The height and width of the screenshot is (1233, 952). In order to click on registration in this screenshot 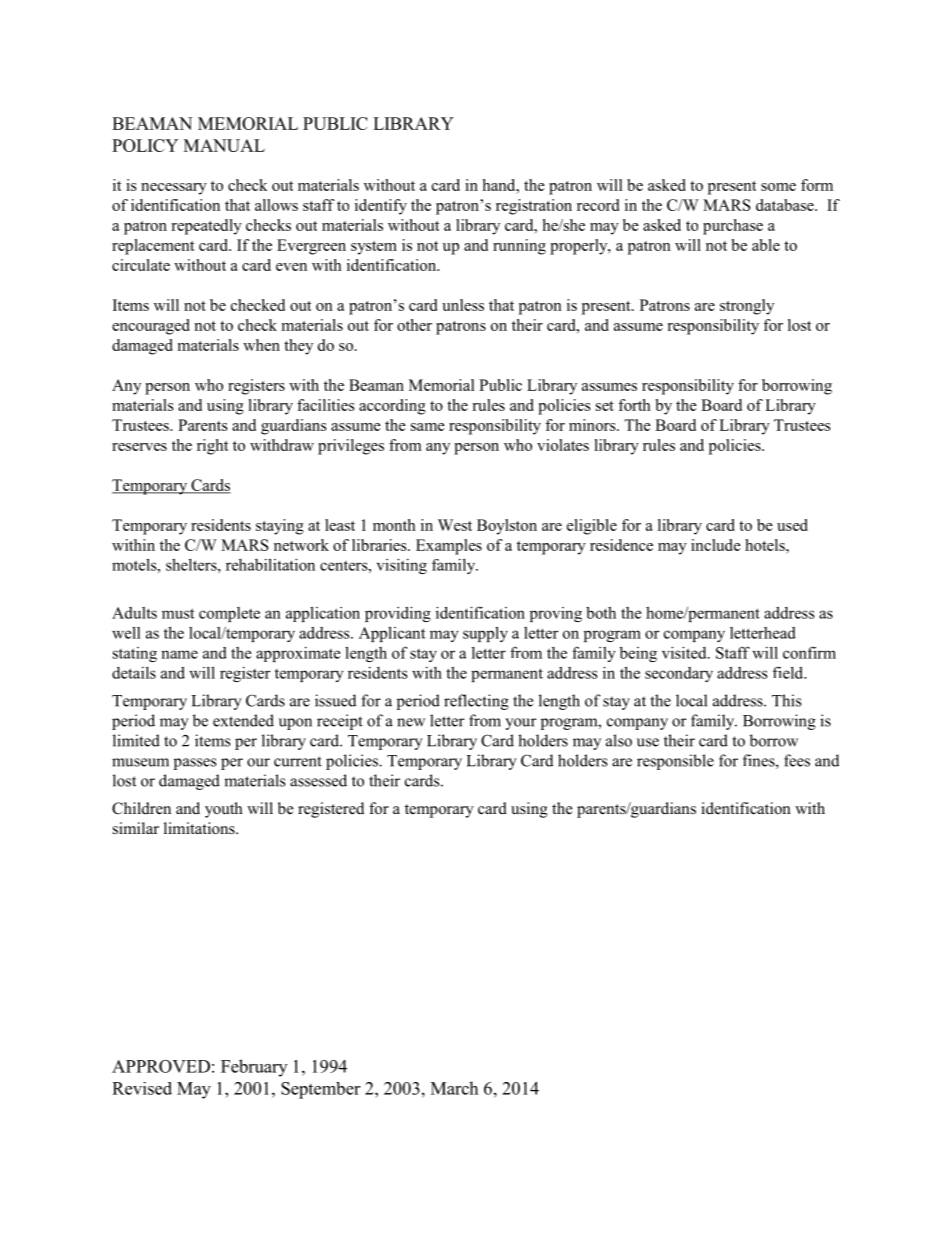, I will do `click(534, 207)`.
